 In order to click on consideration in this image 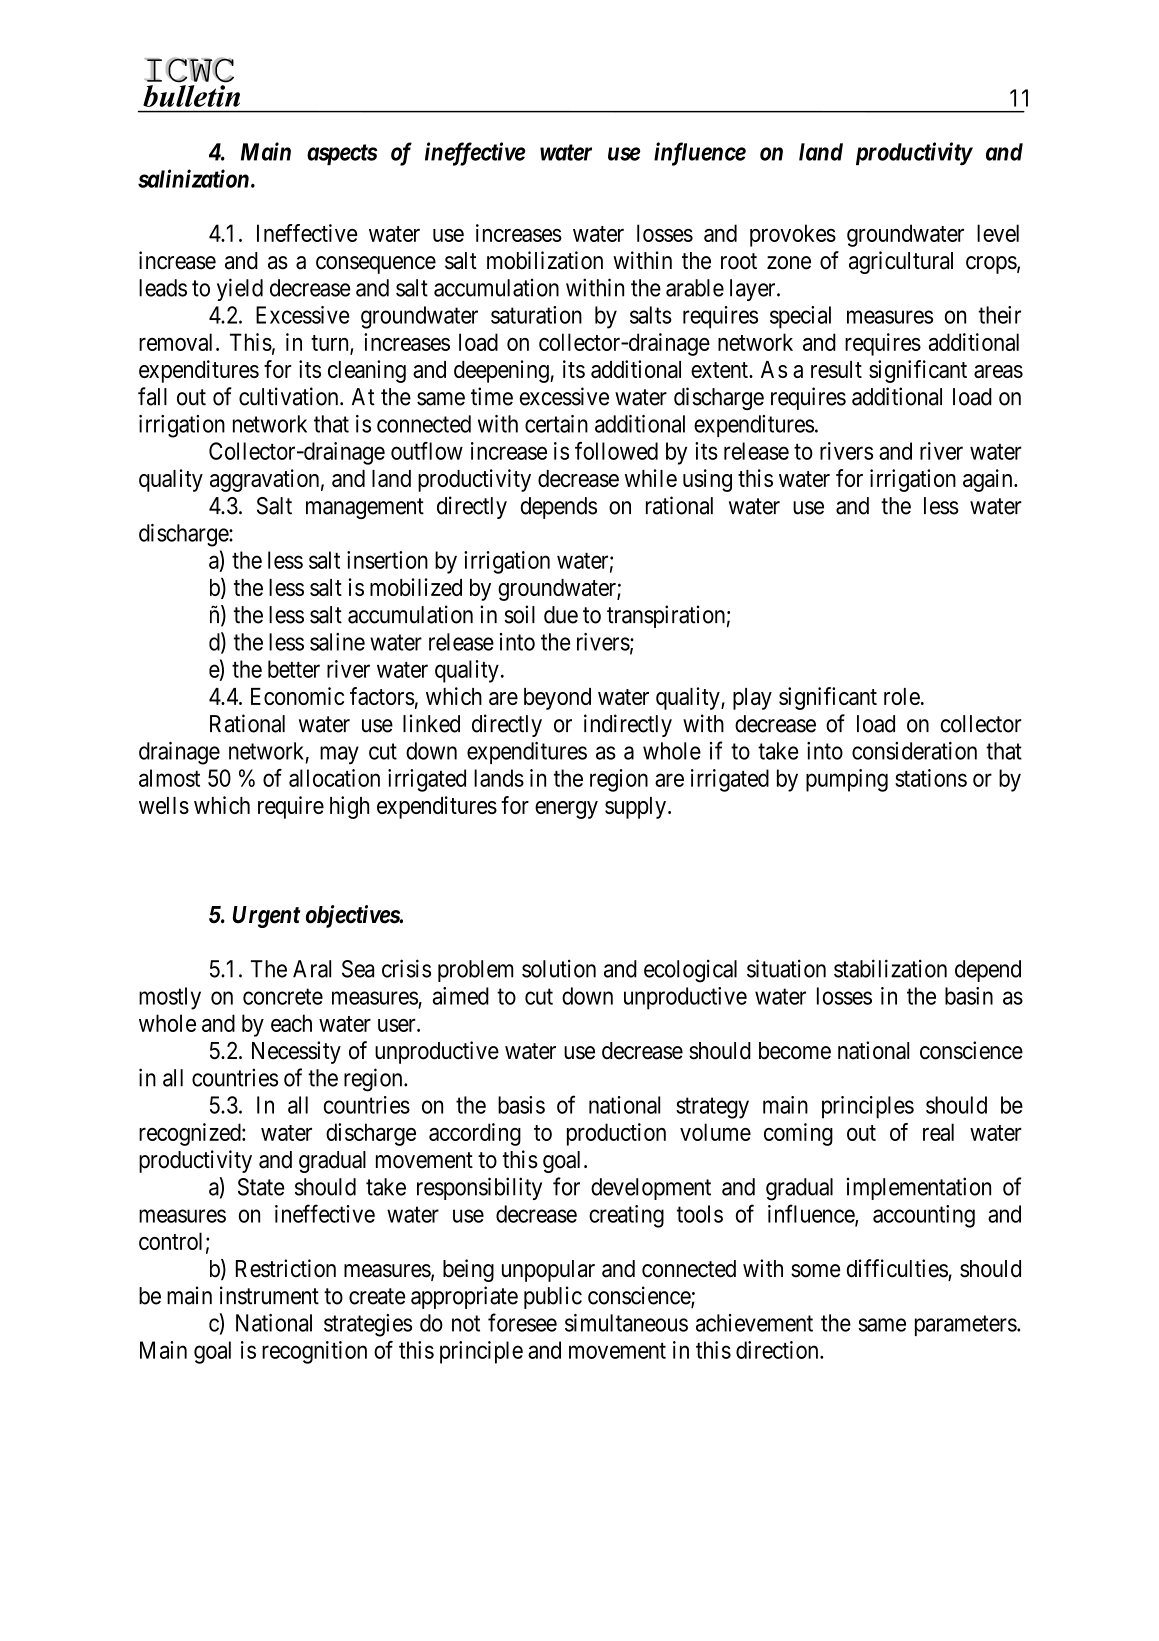, I will do `click(914, 751)`.
